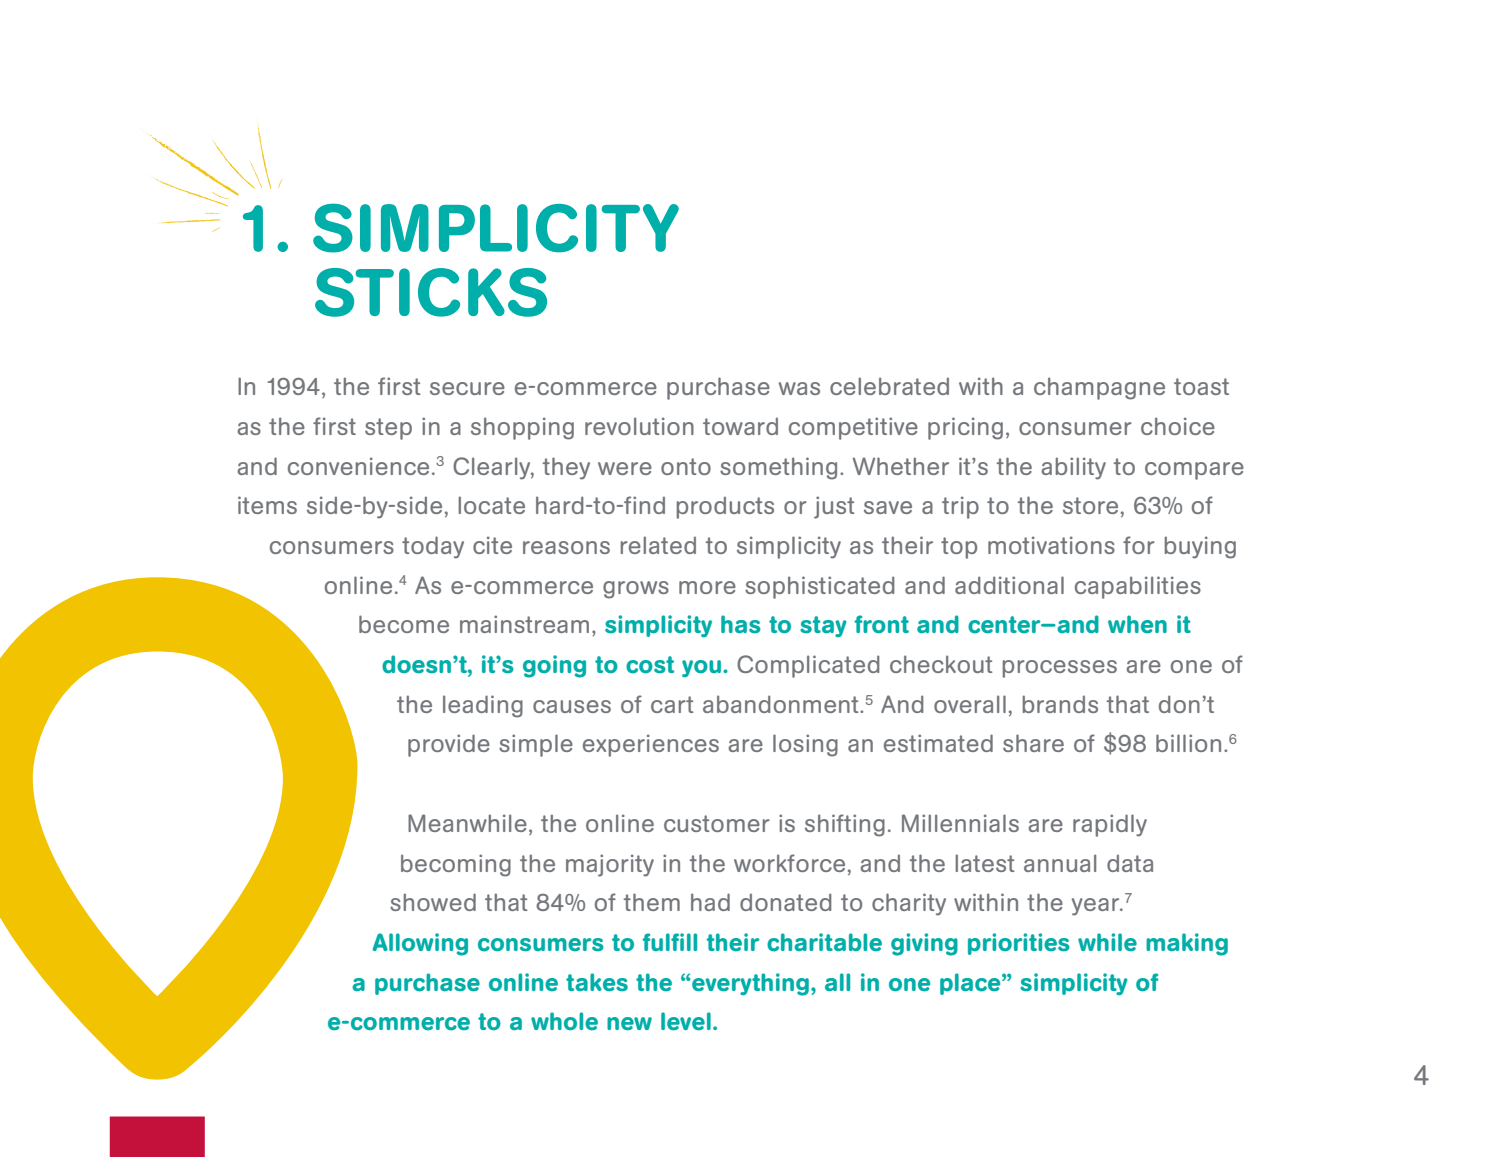 The width and height of the image is (1498, 1157). What do you see at coordinates (420, 944) in the image?
I see `Allowing` at bounding box center [420, 944].
